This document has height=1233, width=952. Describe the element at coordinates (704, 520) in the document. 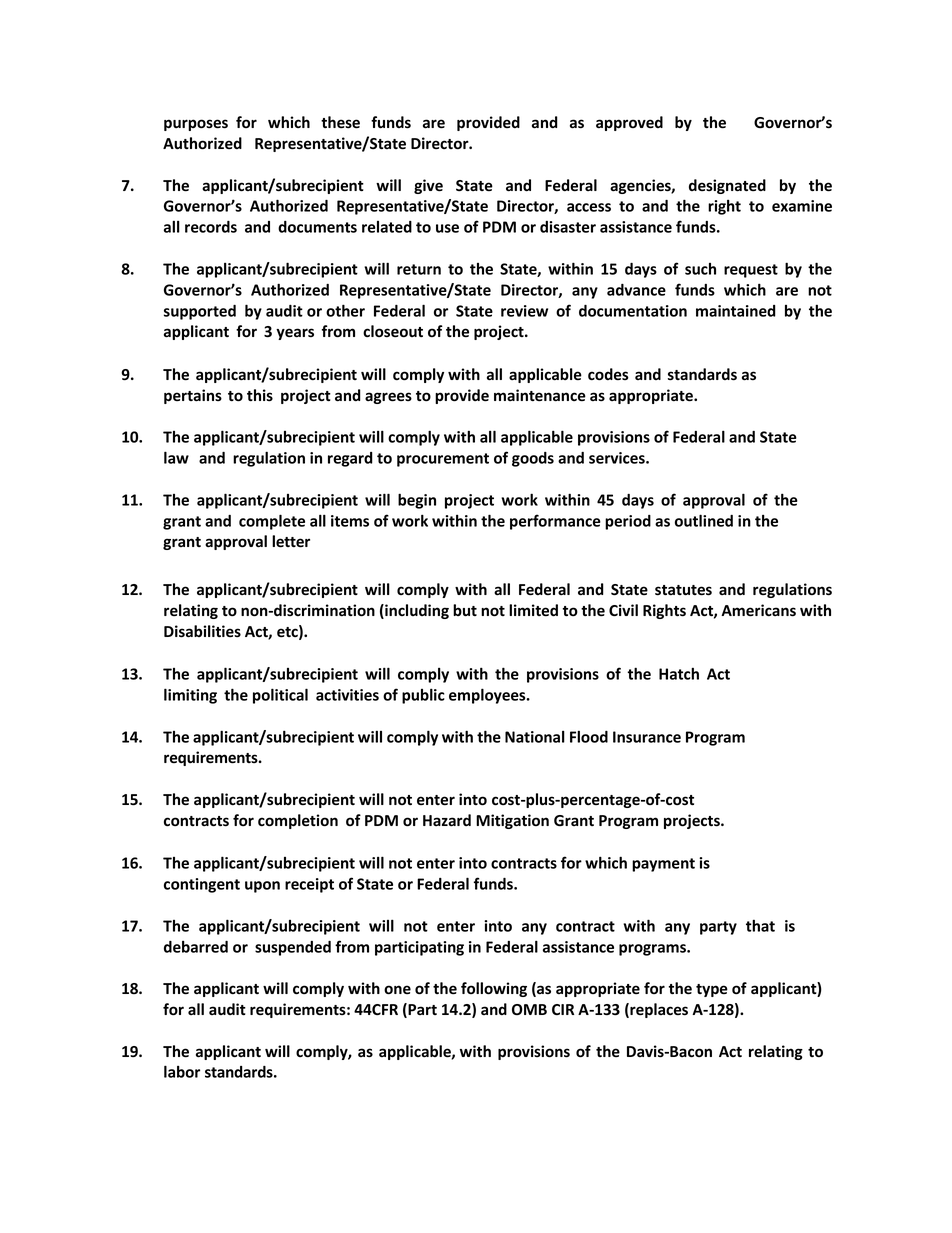

I see `outlined` at that location.
